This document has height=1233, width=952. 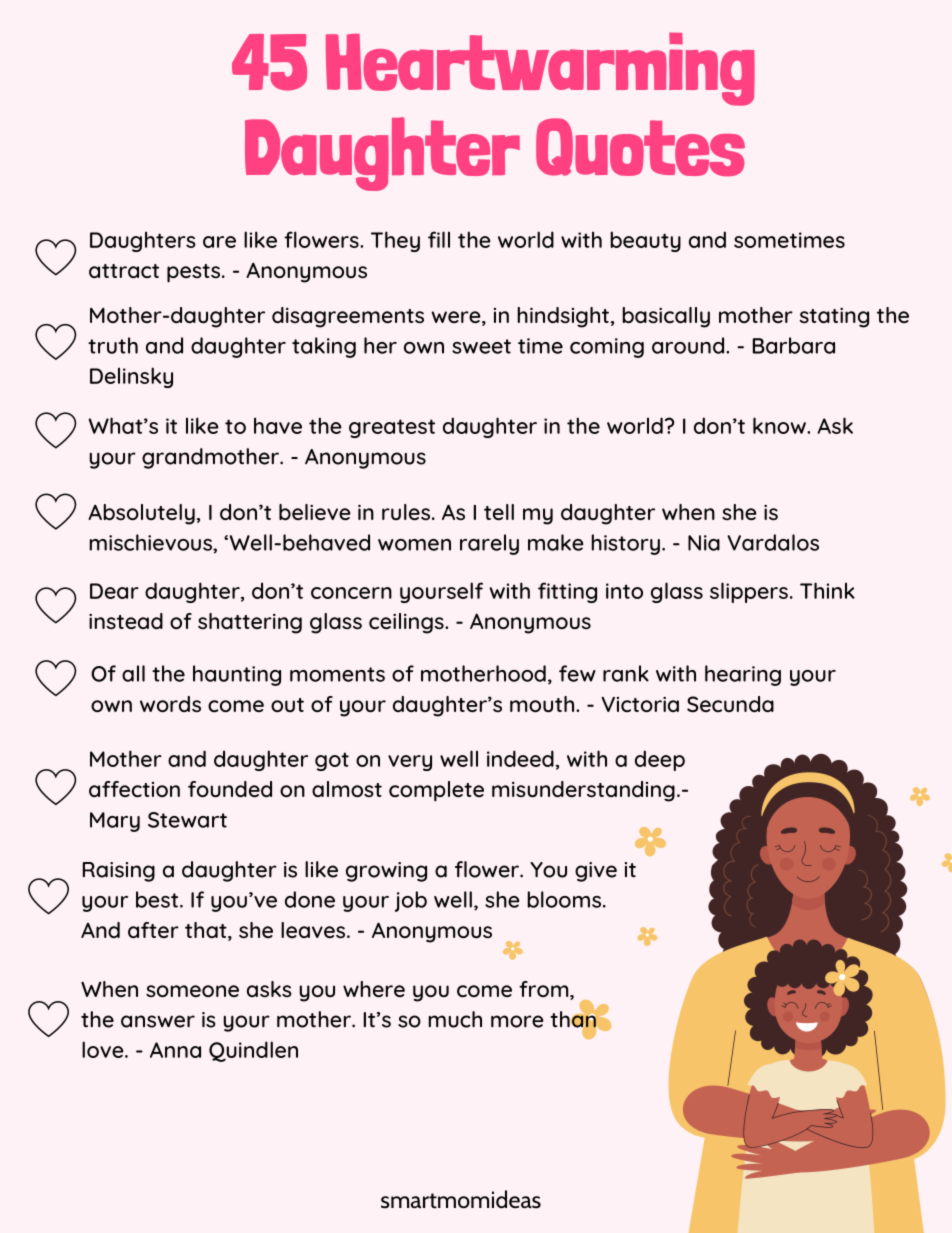 I want to click on Nia, so click(x=704, y=543).
